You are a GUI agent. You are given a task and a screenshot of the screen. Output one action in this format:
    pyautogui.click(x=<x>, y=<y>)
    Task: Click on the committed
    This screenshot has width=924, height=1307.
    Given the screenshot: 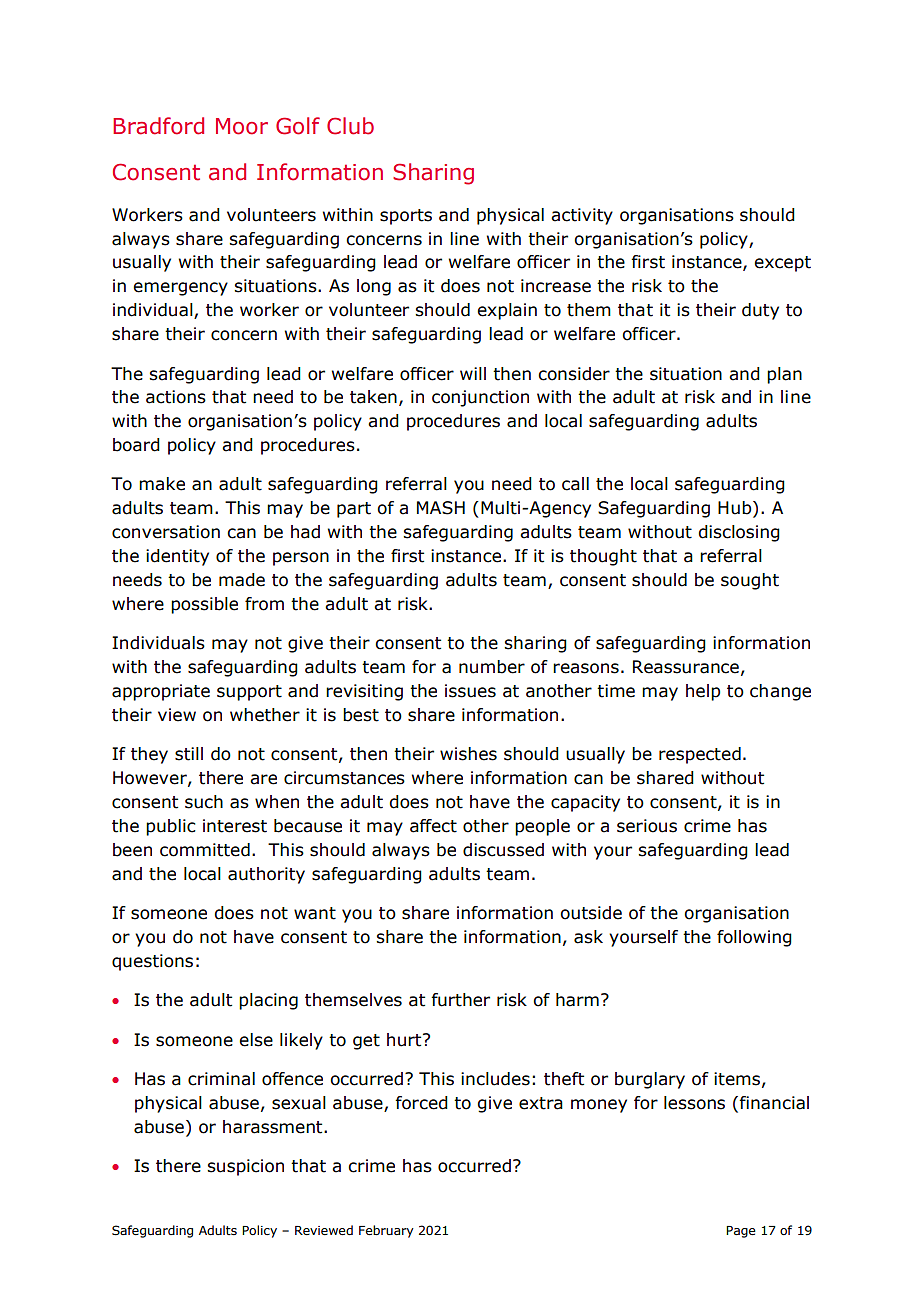 What is the action you would take?
    pyautogui.click(x=205, y=850)
